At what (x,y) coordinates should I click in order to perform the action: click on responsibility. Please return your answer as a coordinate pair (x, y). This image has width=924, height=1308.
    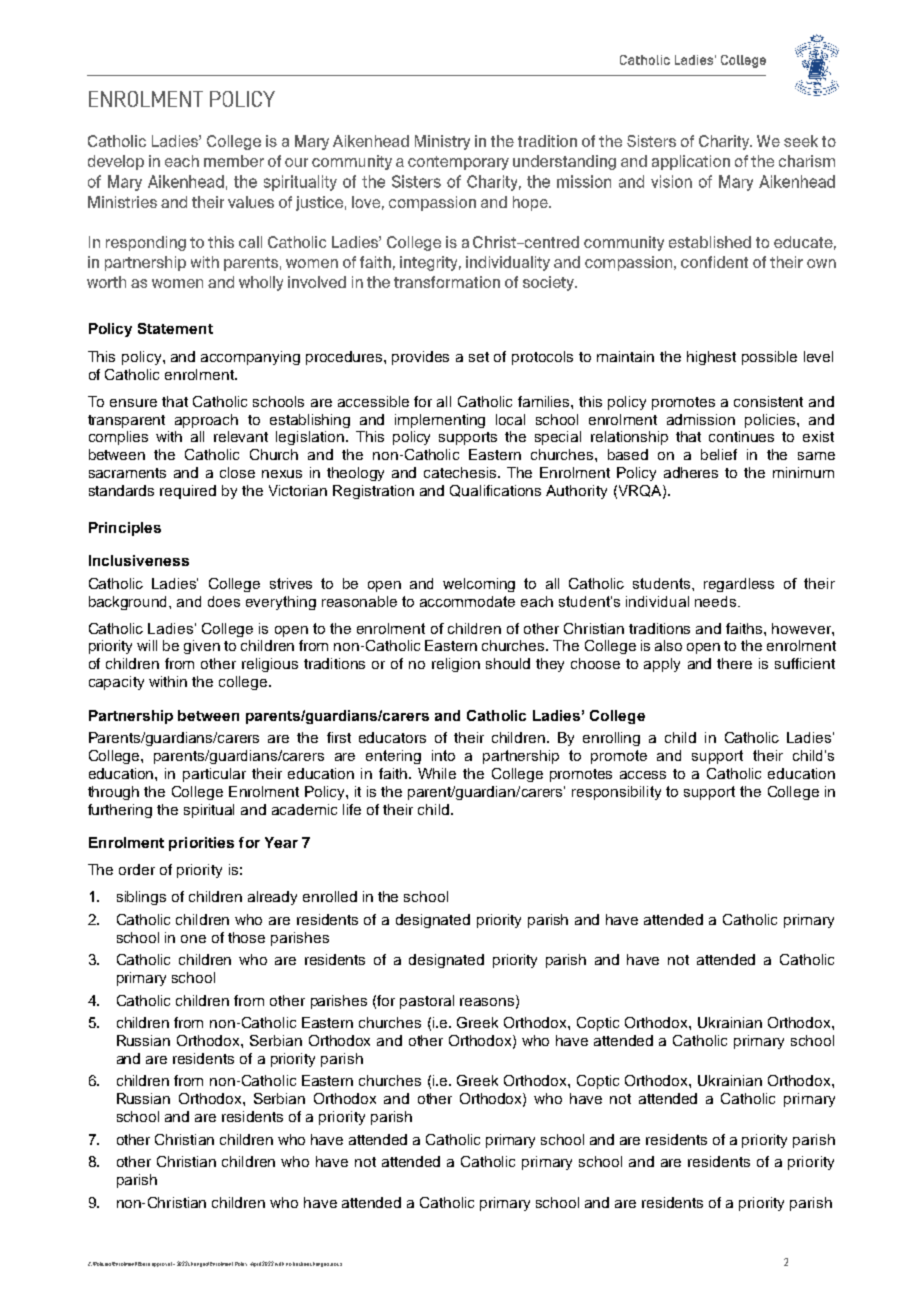
    Looking at the image, I should click on (616, 793).
